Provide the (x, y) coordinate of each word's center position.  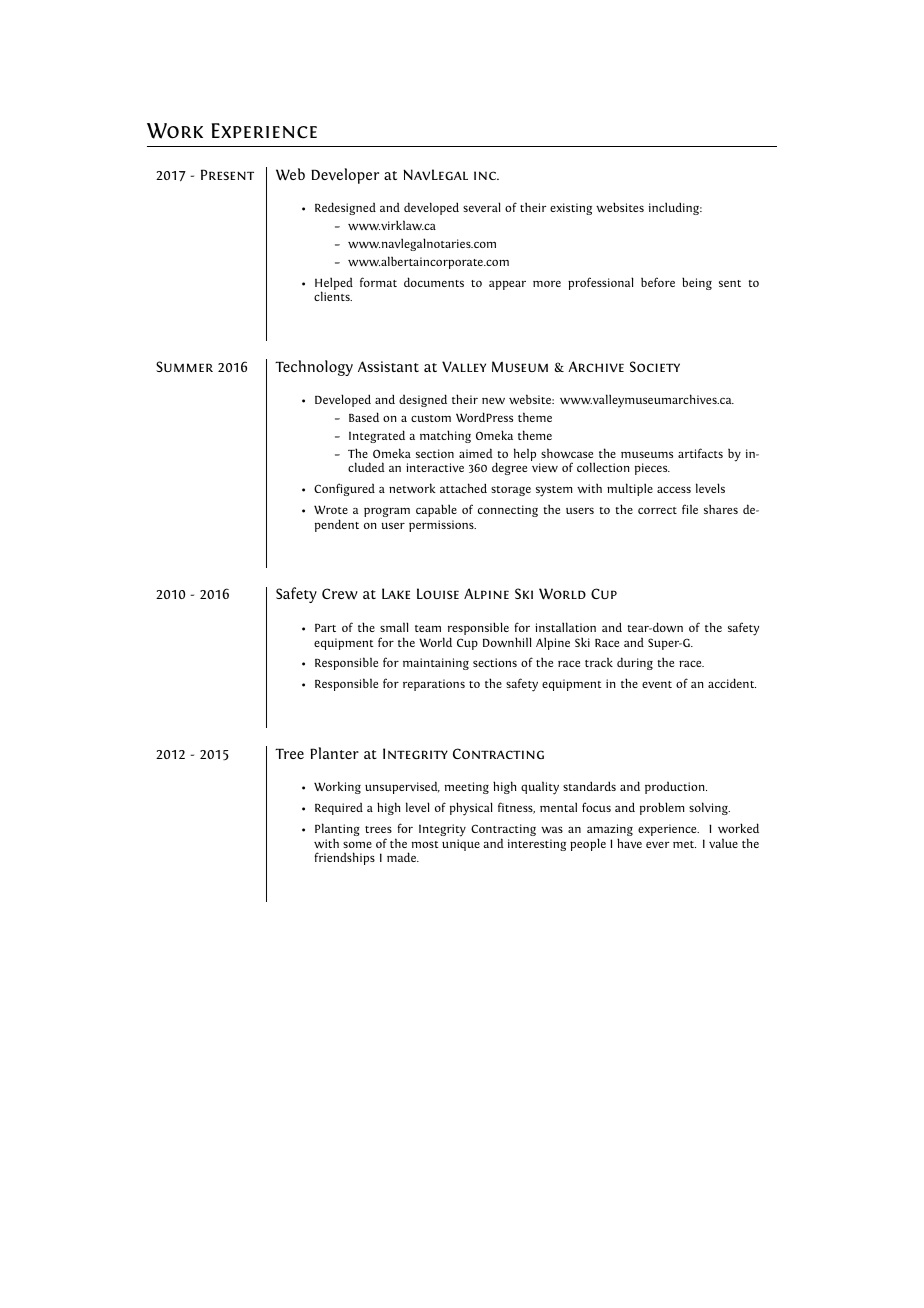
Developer (345, 176)
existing (571, 209)
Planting (337, 831)
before (658, 282)
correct (657, 510)
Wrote (331, 509)
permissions (442, 526)
